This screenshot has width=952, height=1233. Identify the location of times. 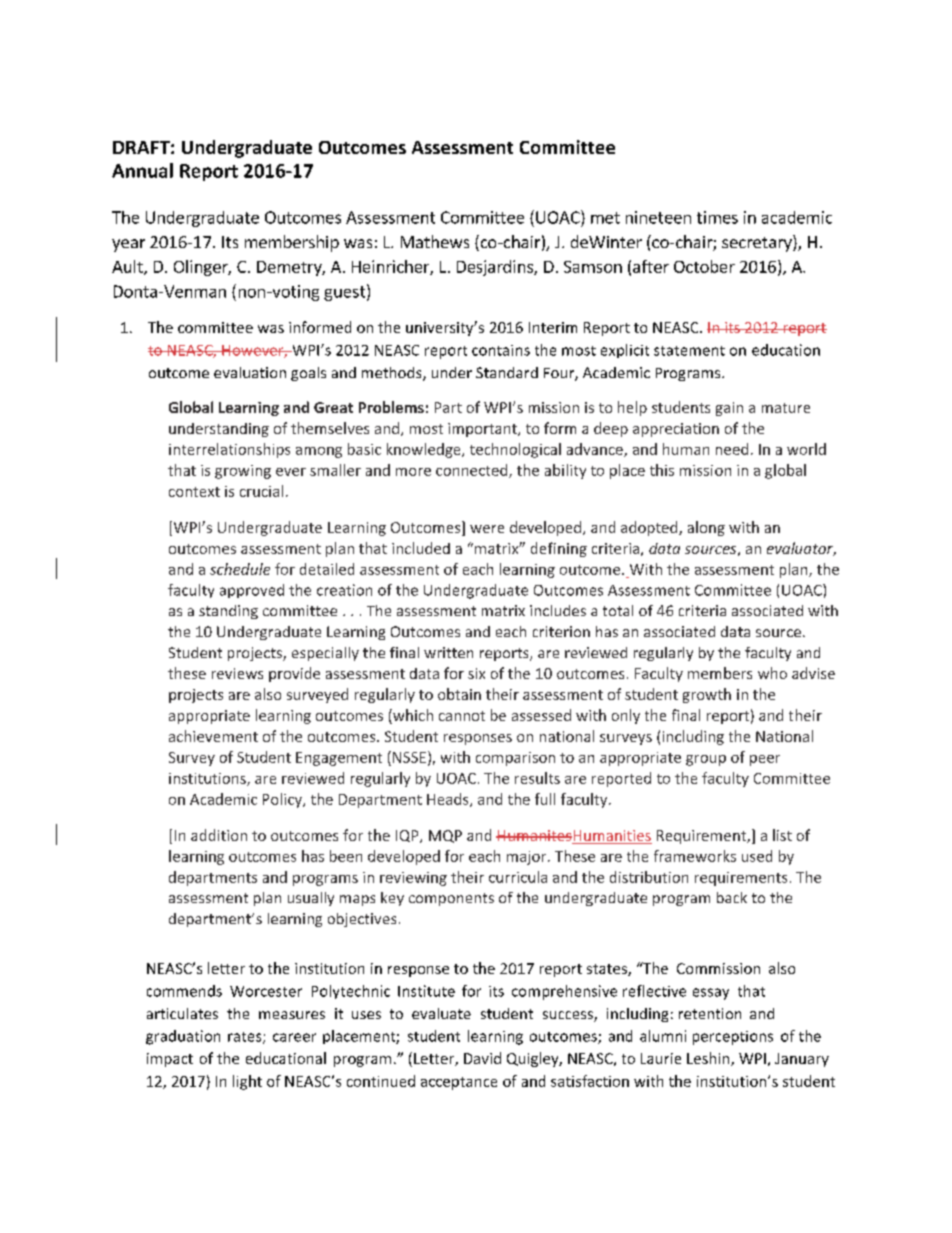
(717, 217).
